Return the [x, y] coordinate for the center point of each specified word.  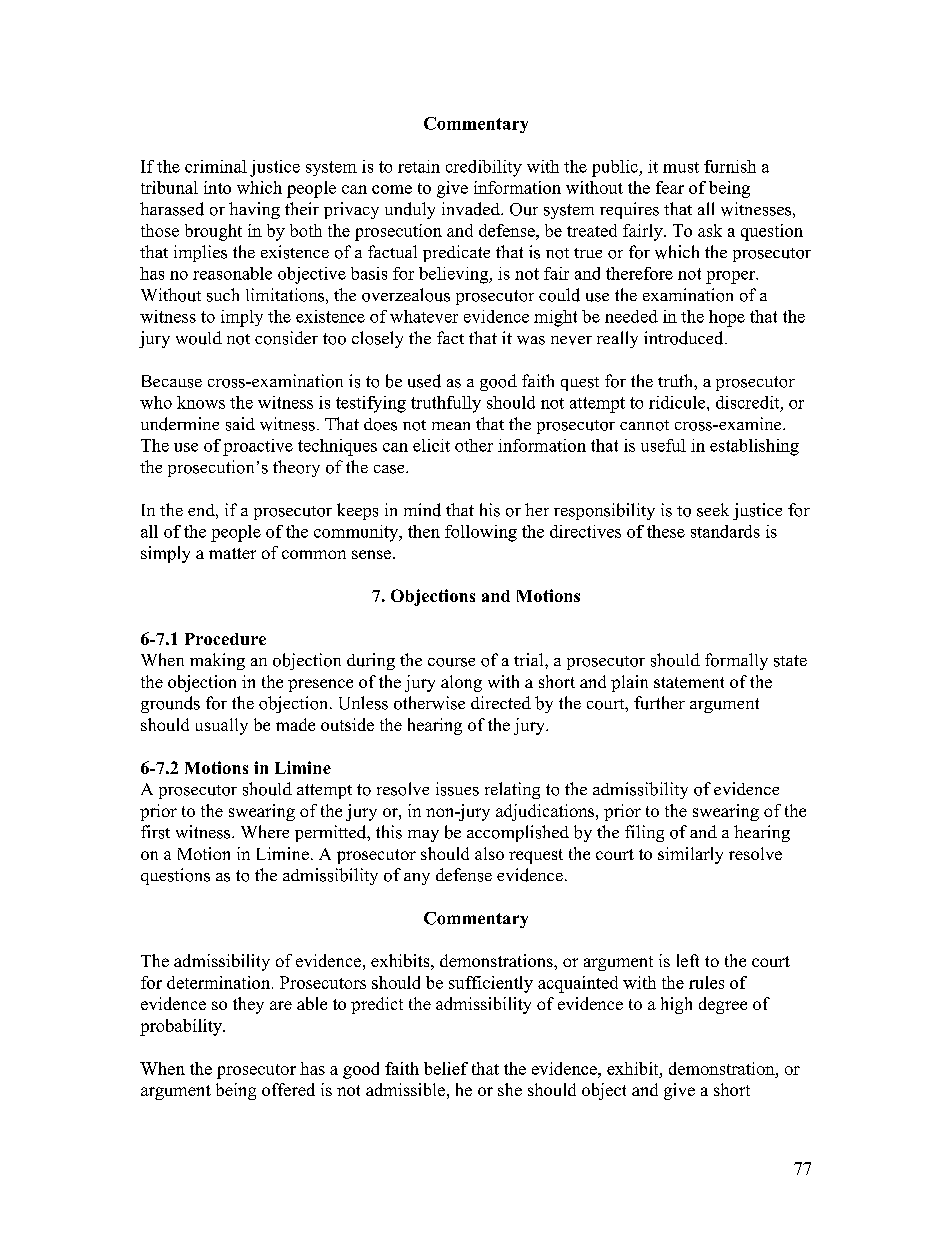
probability [182, 1027]
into [217, 187]
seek [713, 510]
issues [457, 789]
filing [644, 833]
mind [422, 510]
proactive [258, 447]
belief [446, 1068]
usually [222, 726]
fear [670, 187]
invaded [472, 209]
